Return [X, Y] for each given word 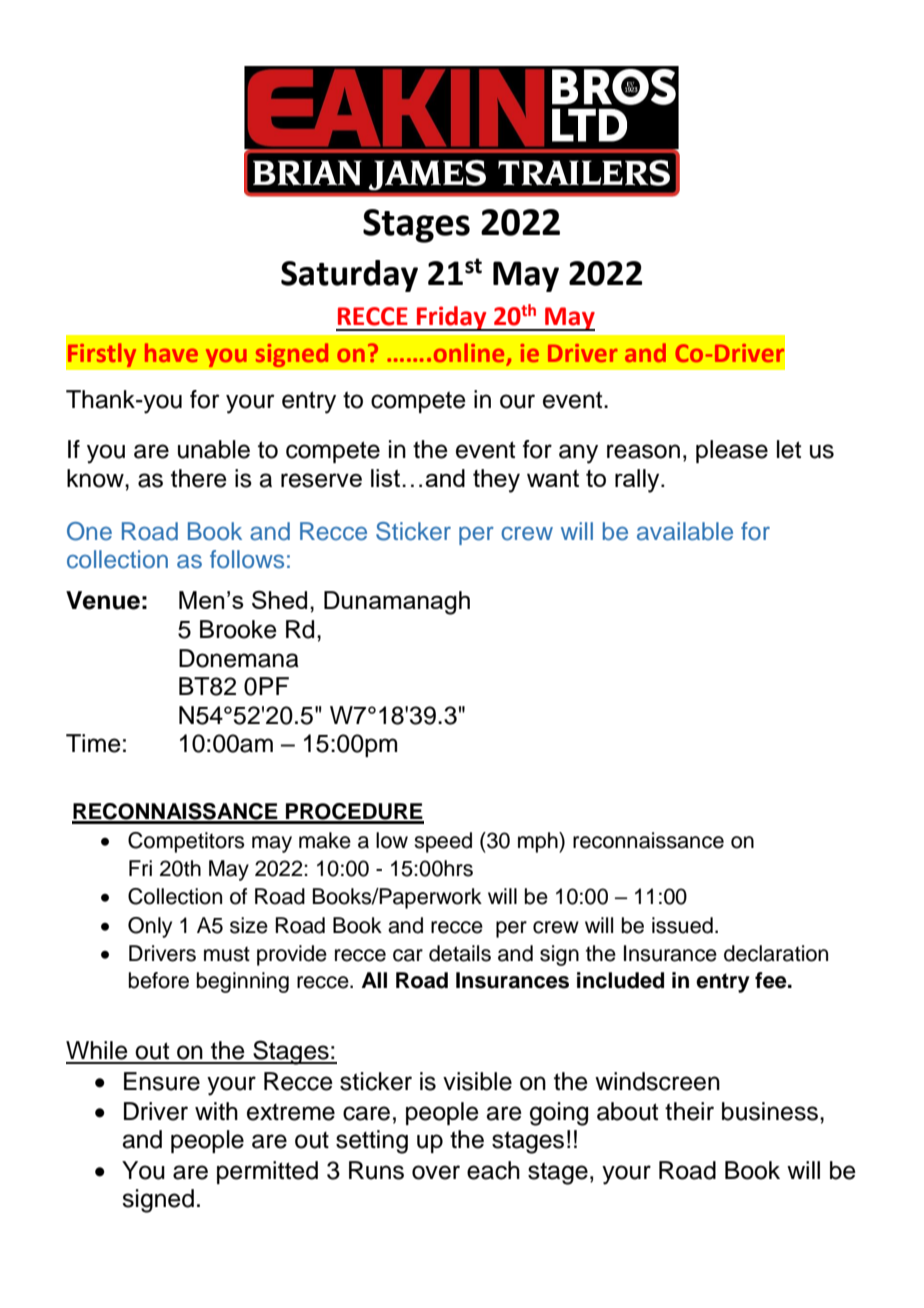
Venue [103, 600]
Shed [279, 599]
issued [682, 925]
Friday [452, 318]
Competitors [186, 842]
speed [443, 842]
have [171, 352]
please [732, 451]
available [685, 531]
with [216, 1111]
